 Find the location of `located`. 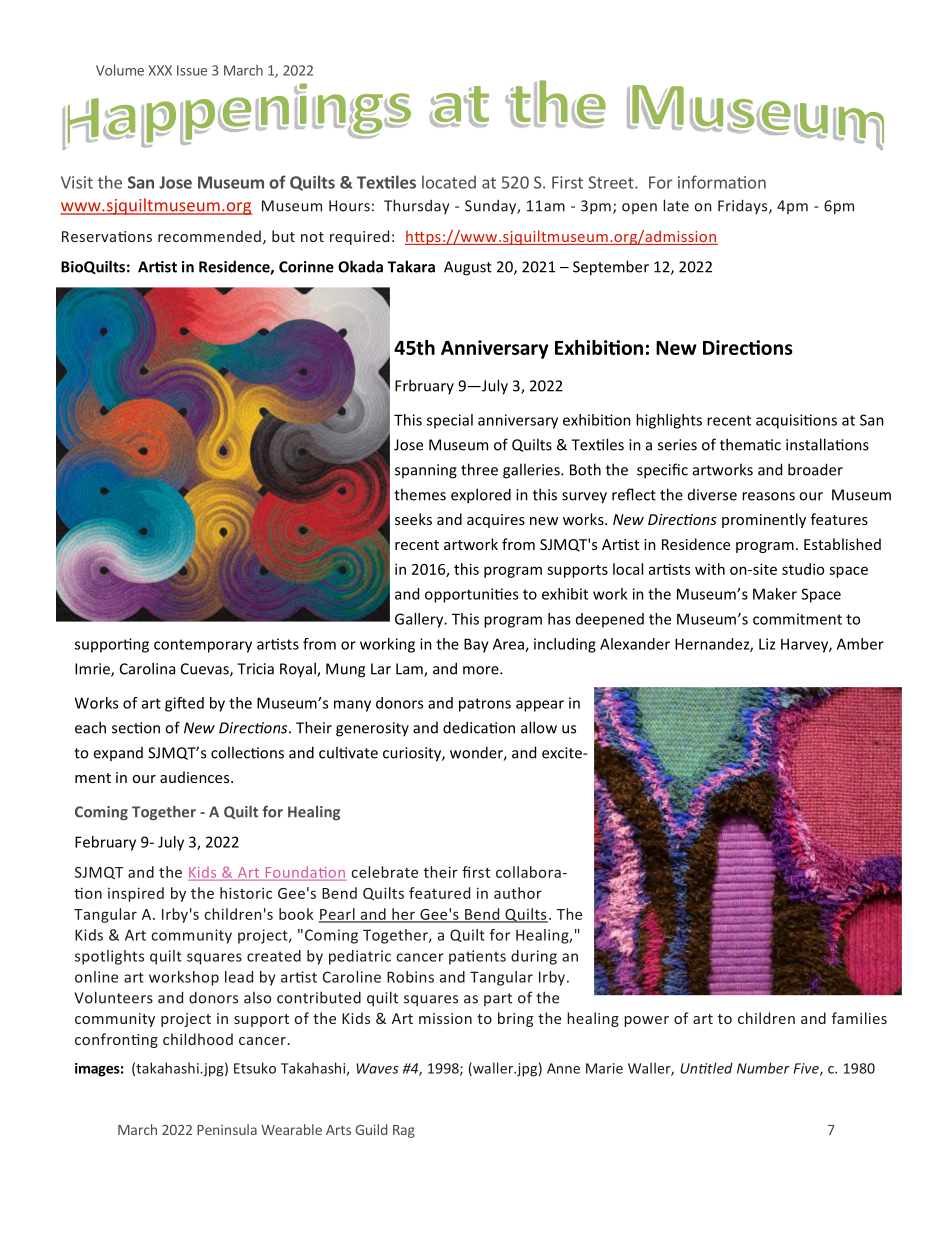

located is located at coordinates (449, 182).
